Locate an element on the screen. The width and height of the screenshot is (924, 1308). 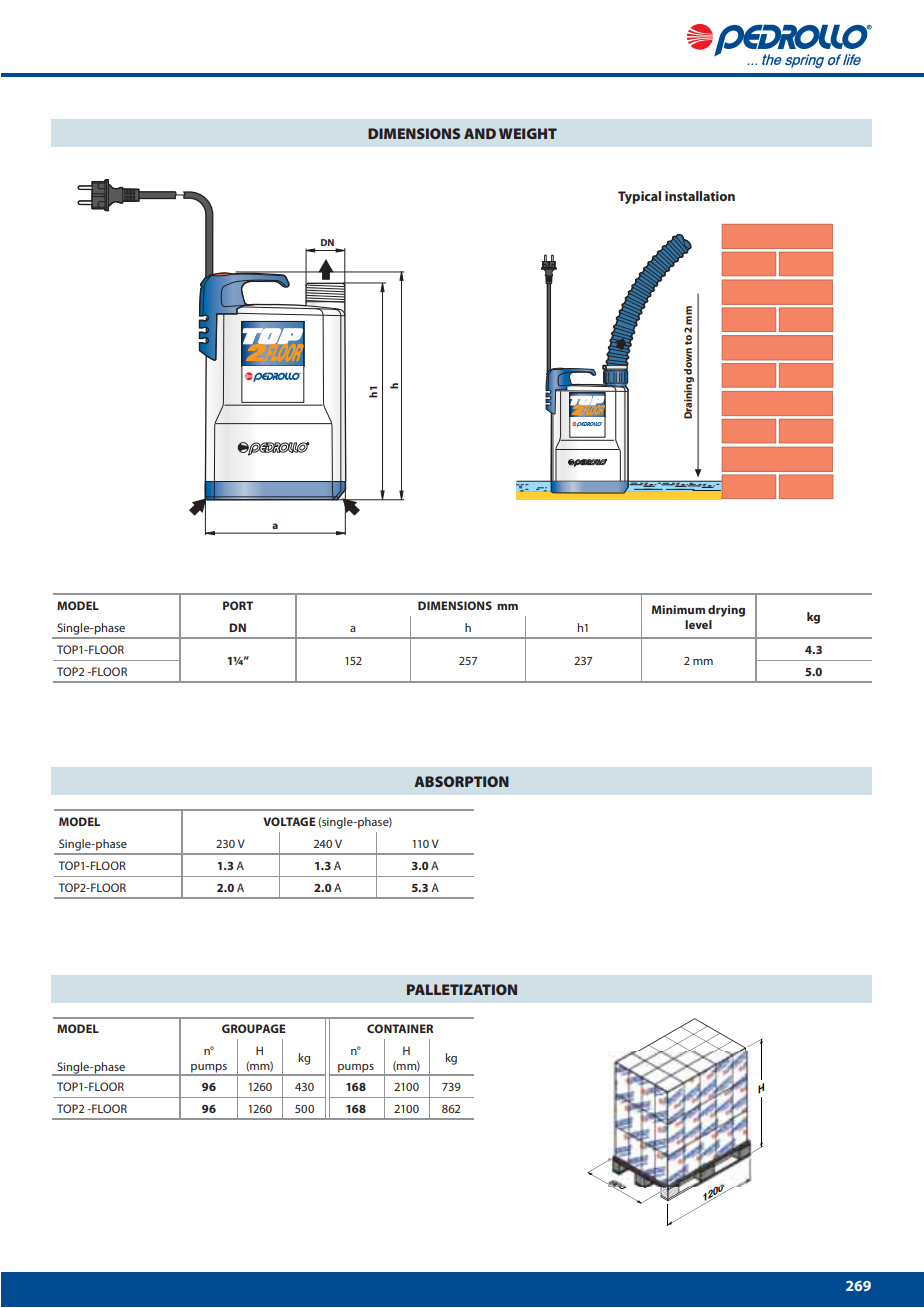
level is located at coordinates (698, 624).
